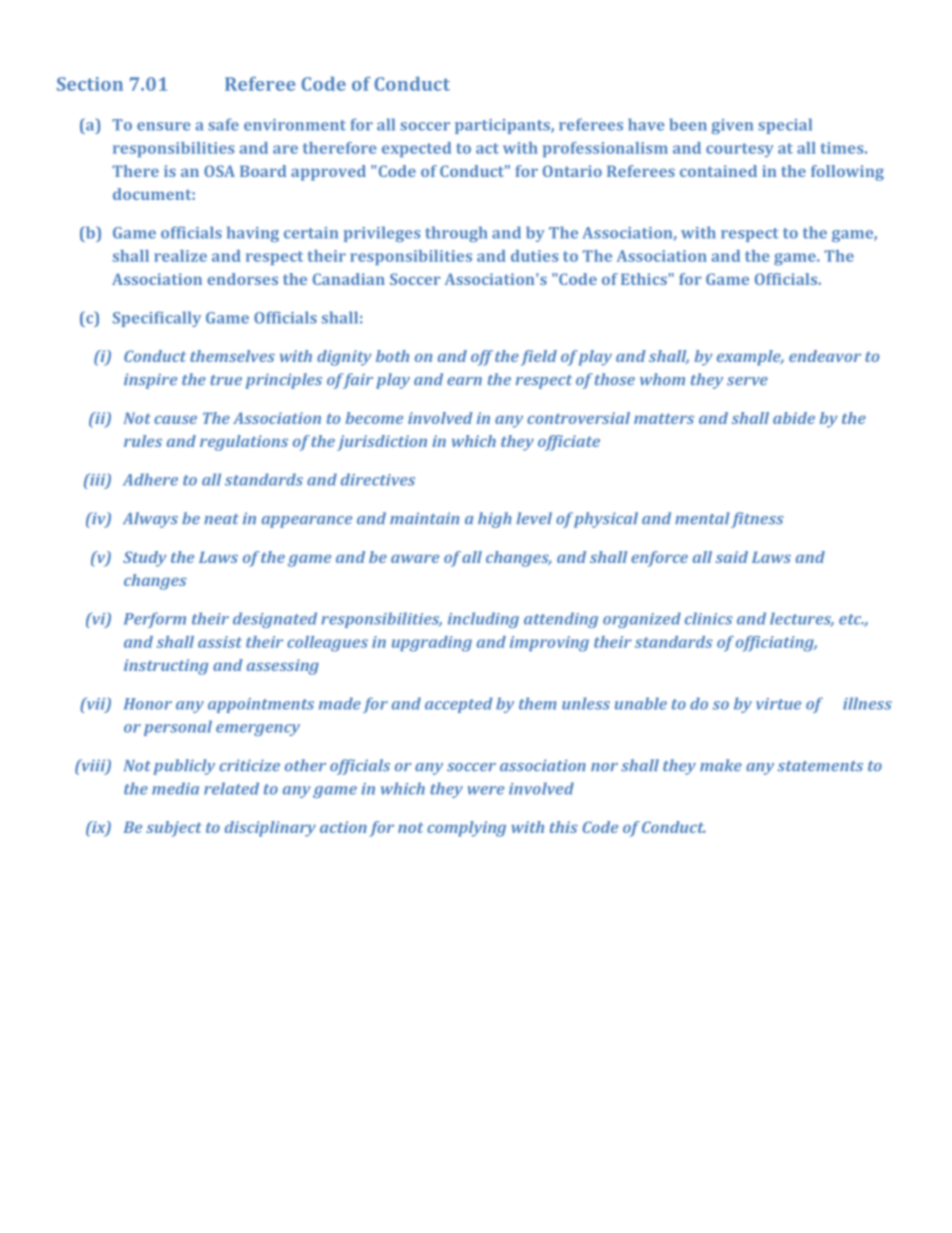 Image resolution: width=952 pixels, height=1233 pixels. I want to click on ensure, so click(164, 126).
